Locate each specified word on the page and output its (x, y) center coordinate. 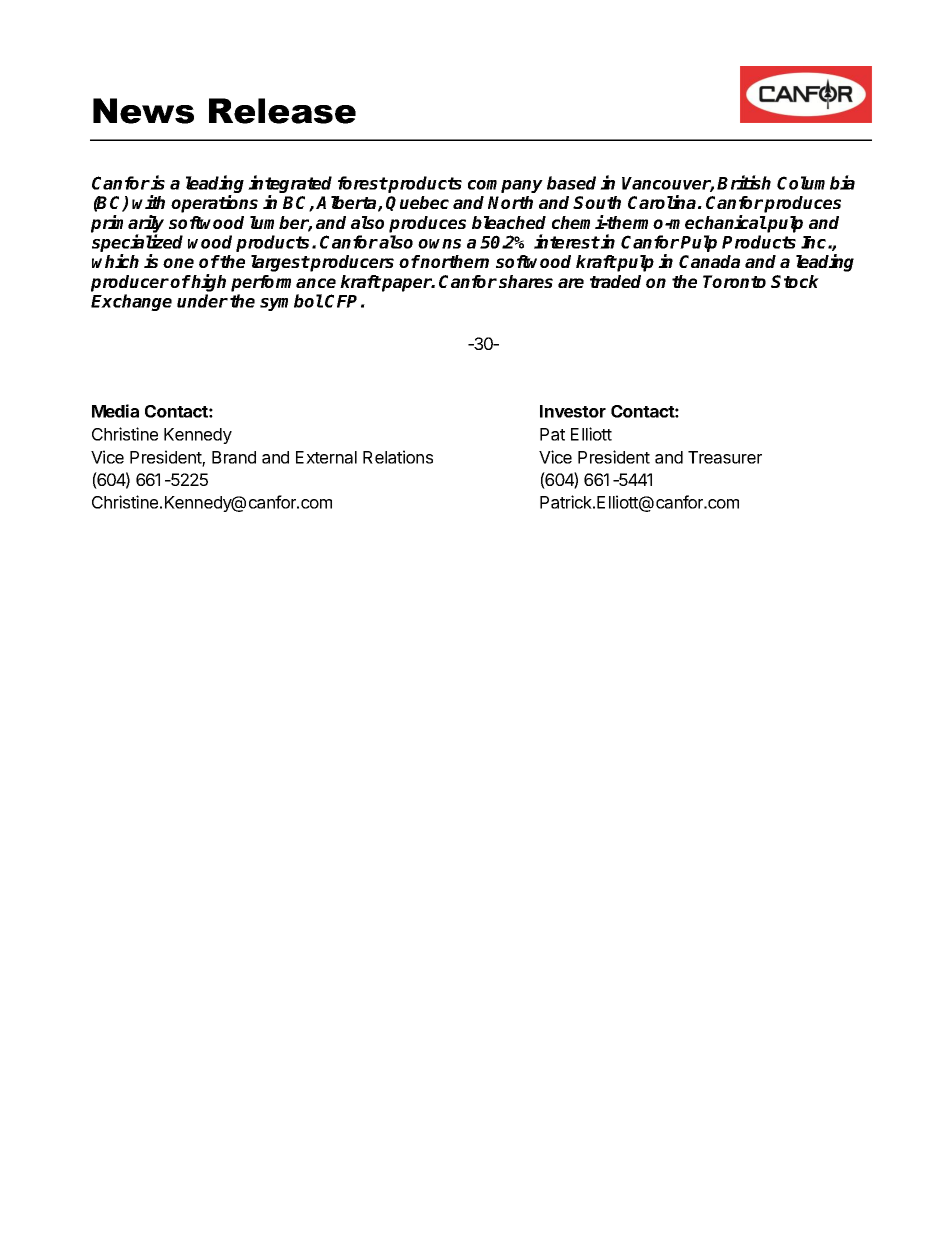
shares (526, 281)
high (208, 283)
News (143, 111)
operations (214, 204)
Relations (398, 457)
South (597, 202)
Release (282, 111)
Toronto (734, 281)
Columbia (816, 182)
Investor (573, 411)
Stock (795, 281)
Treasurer (725, 457)
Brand (234, 457)
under (202, 301)
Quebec (417, 203)
